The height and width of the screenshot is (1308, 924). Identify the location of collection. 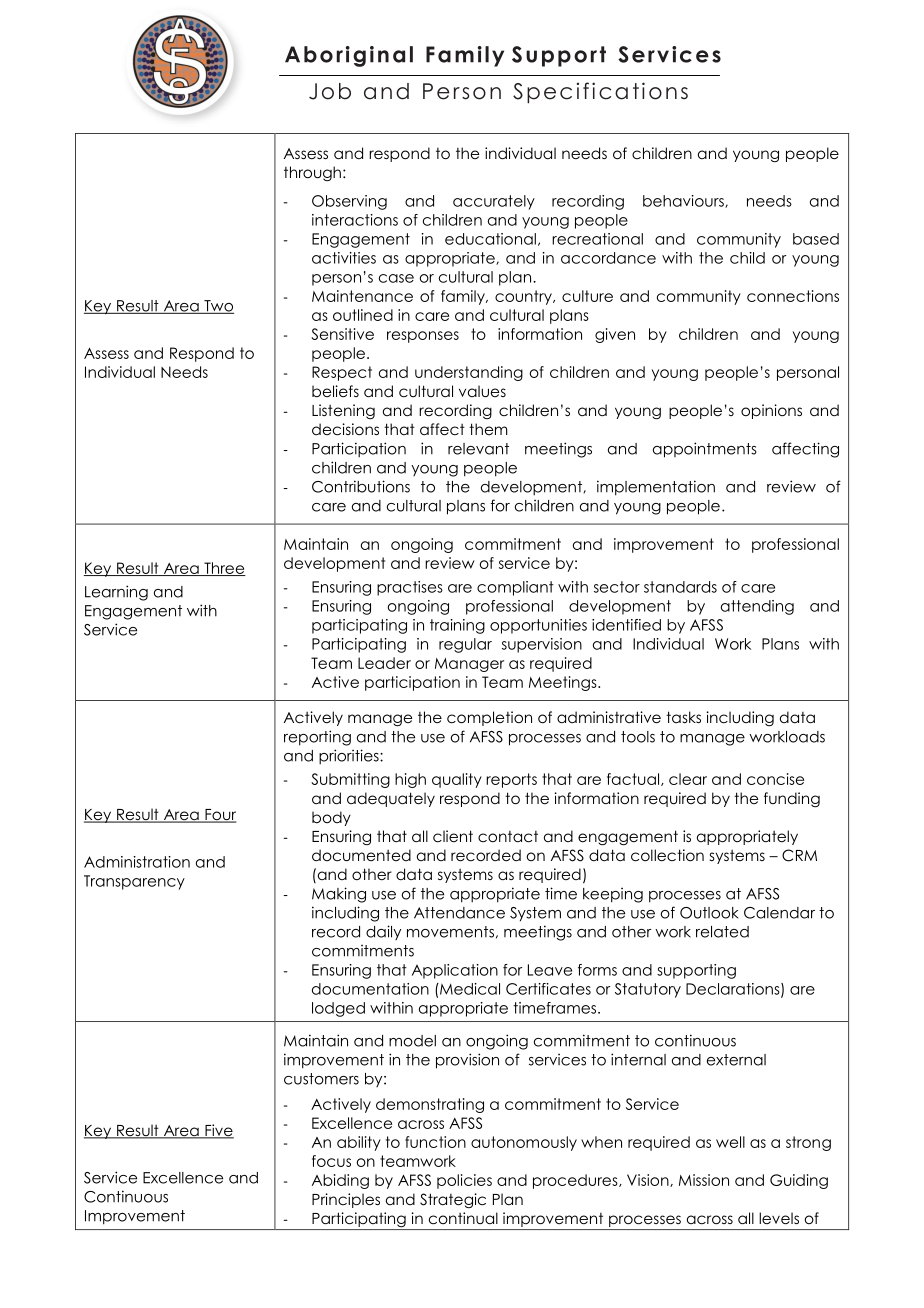
(667, 855).
